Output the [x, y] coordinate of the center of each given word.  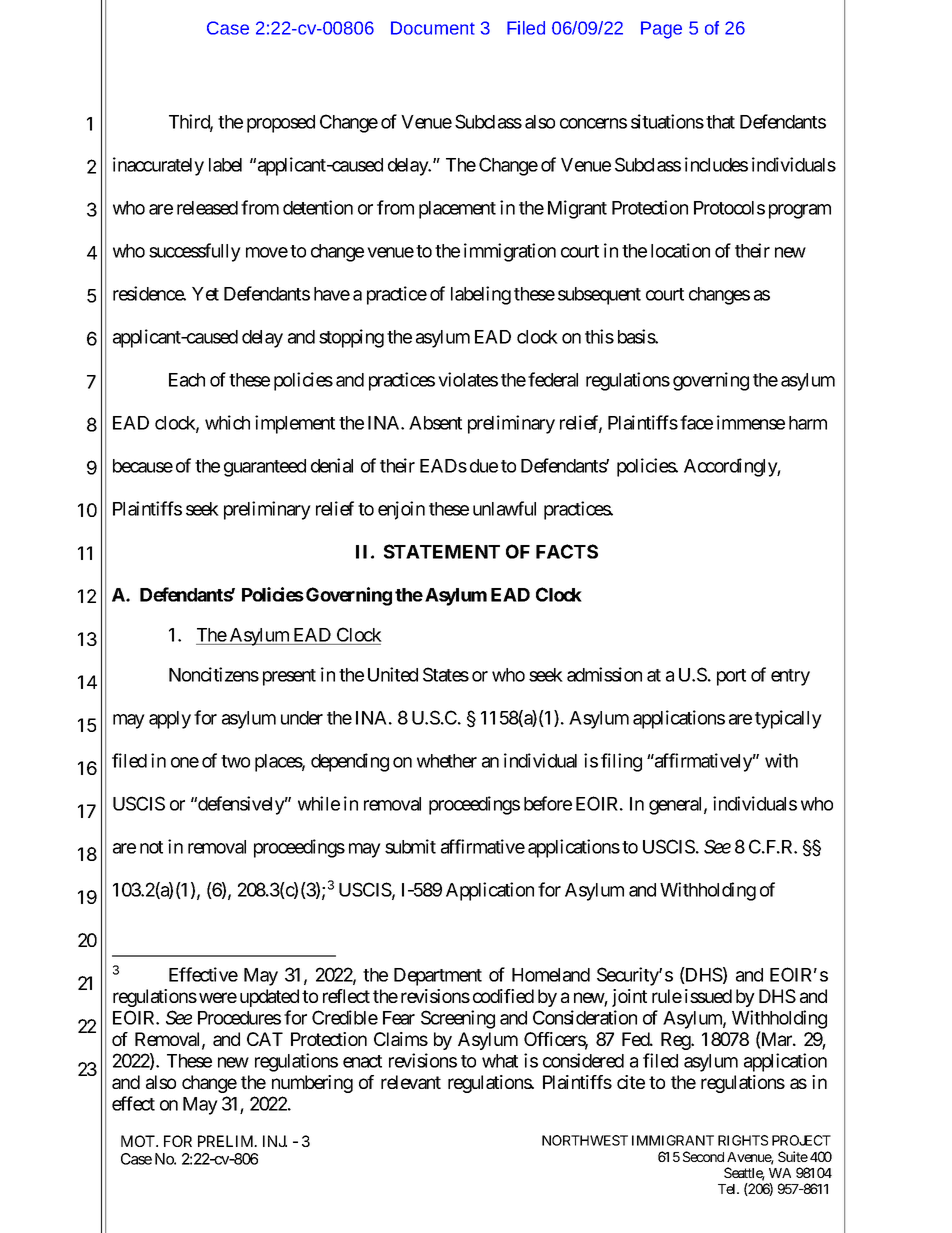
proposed [281, 124]
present [289, 677]
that [720, 122]
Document [433, 28]
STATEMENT [442, 551]
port [731, 677]
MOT [139, 1141]
